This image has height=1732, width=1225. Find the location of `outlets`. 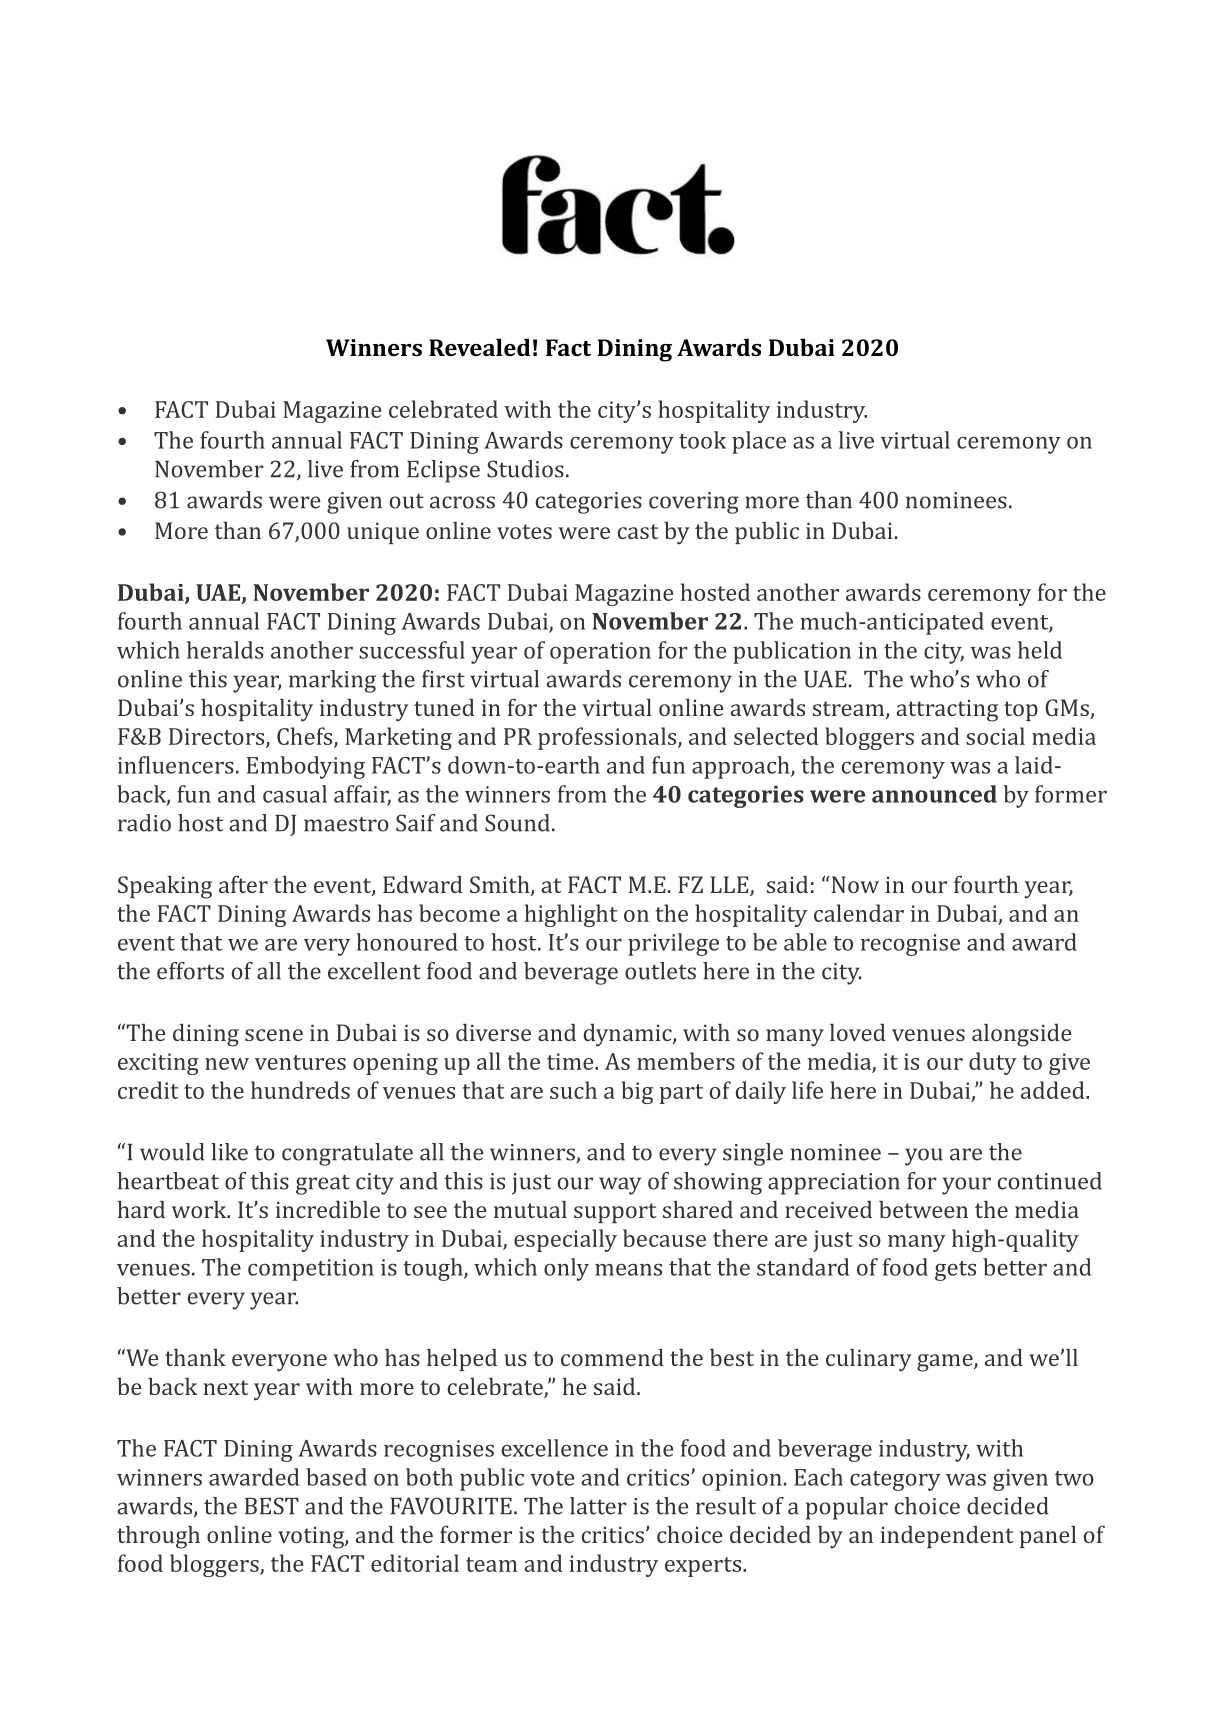

outlets is located at coordinates (660, 971).
